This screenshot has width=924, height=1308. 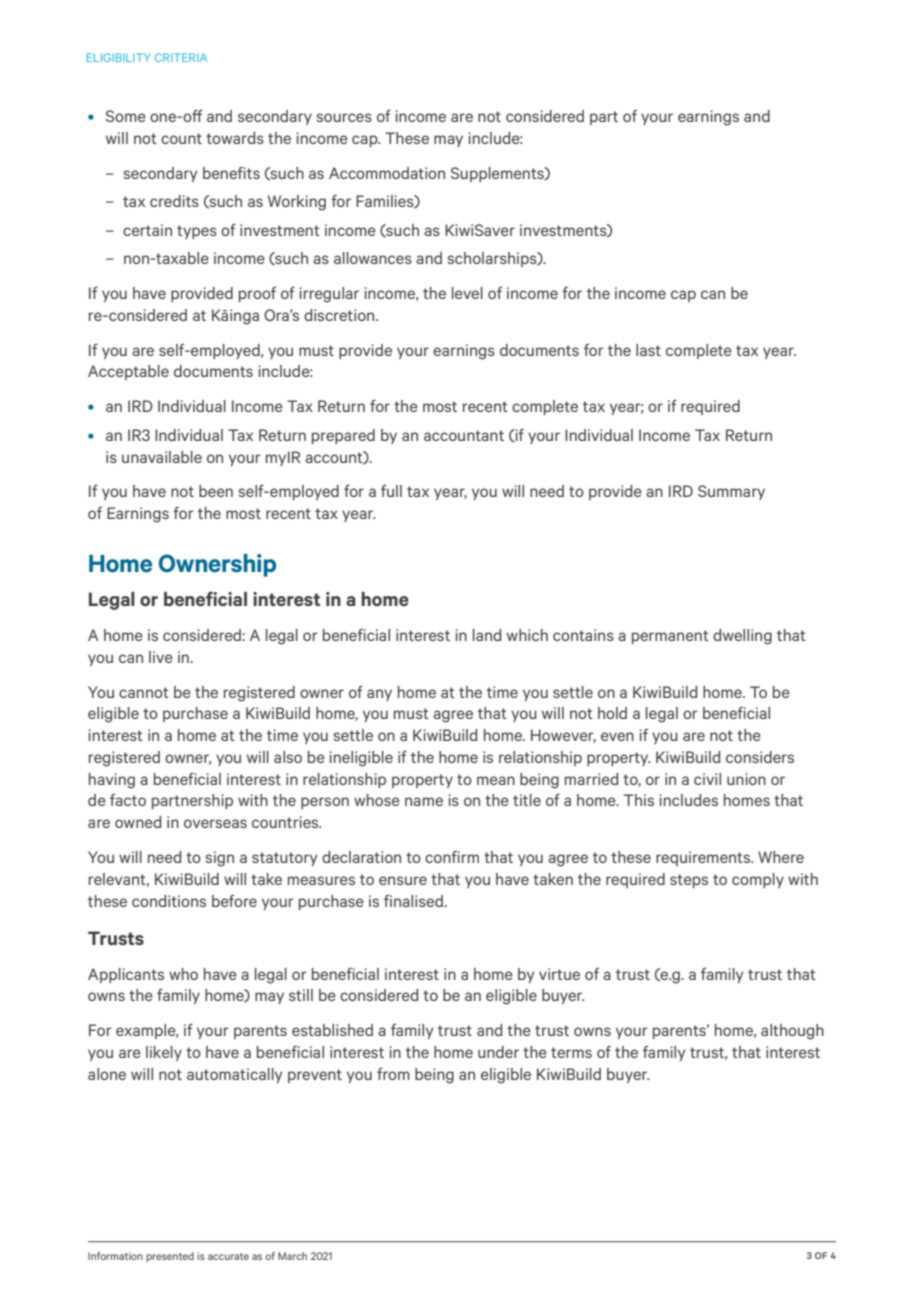 I want to click on CRITERIA, so click(x=181, y=57).
